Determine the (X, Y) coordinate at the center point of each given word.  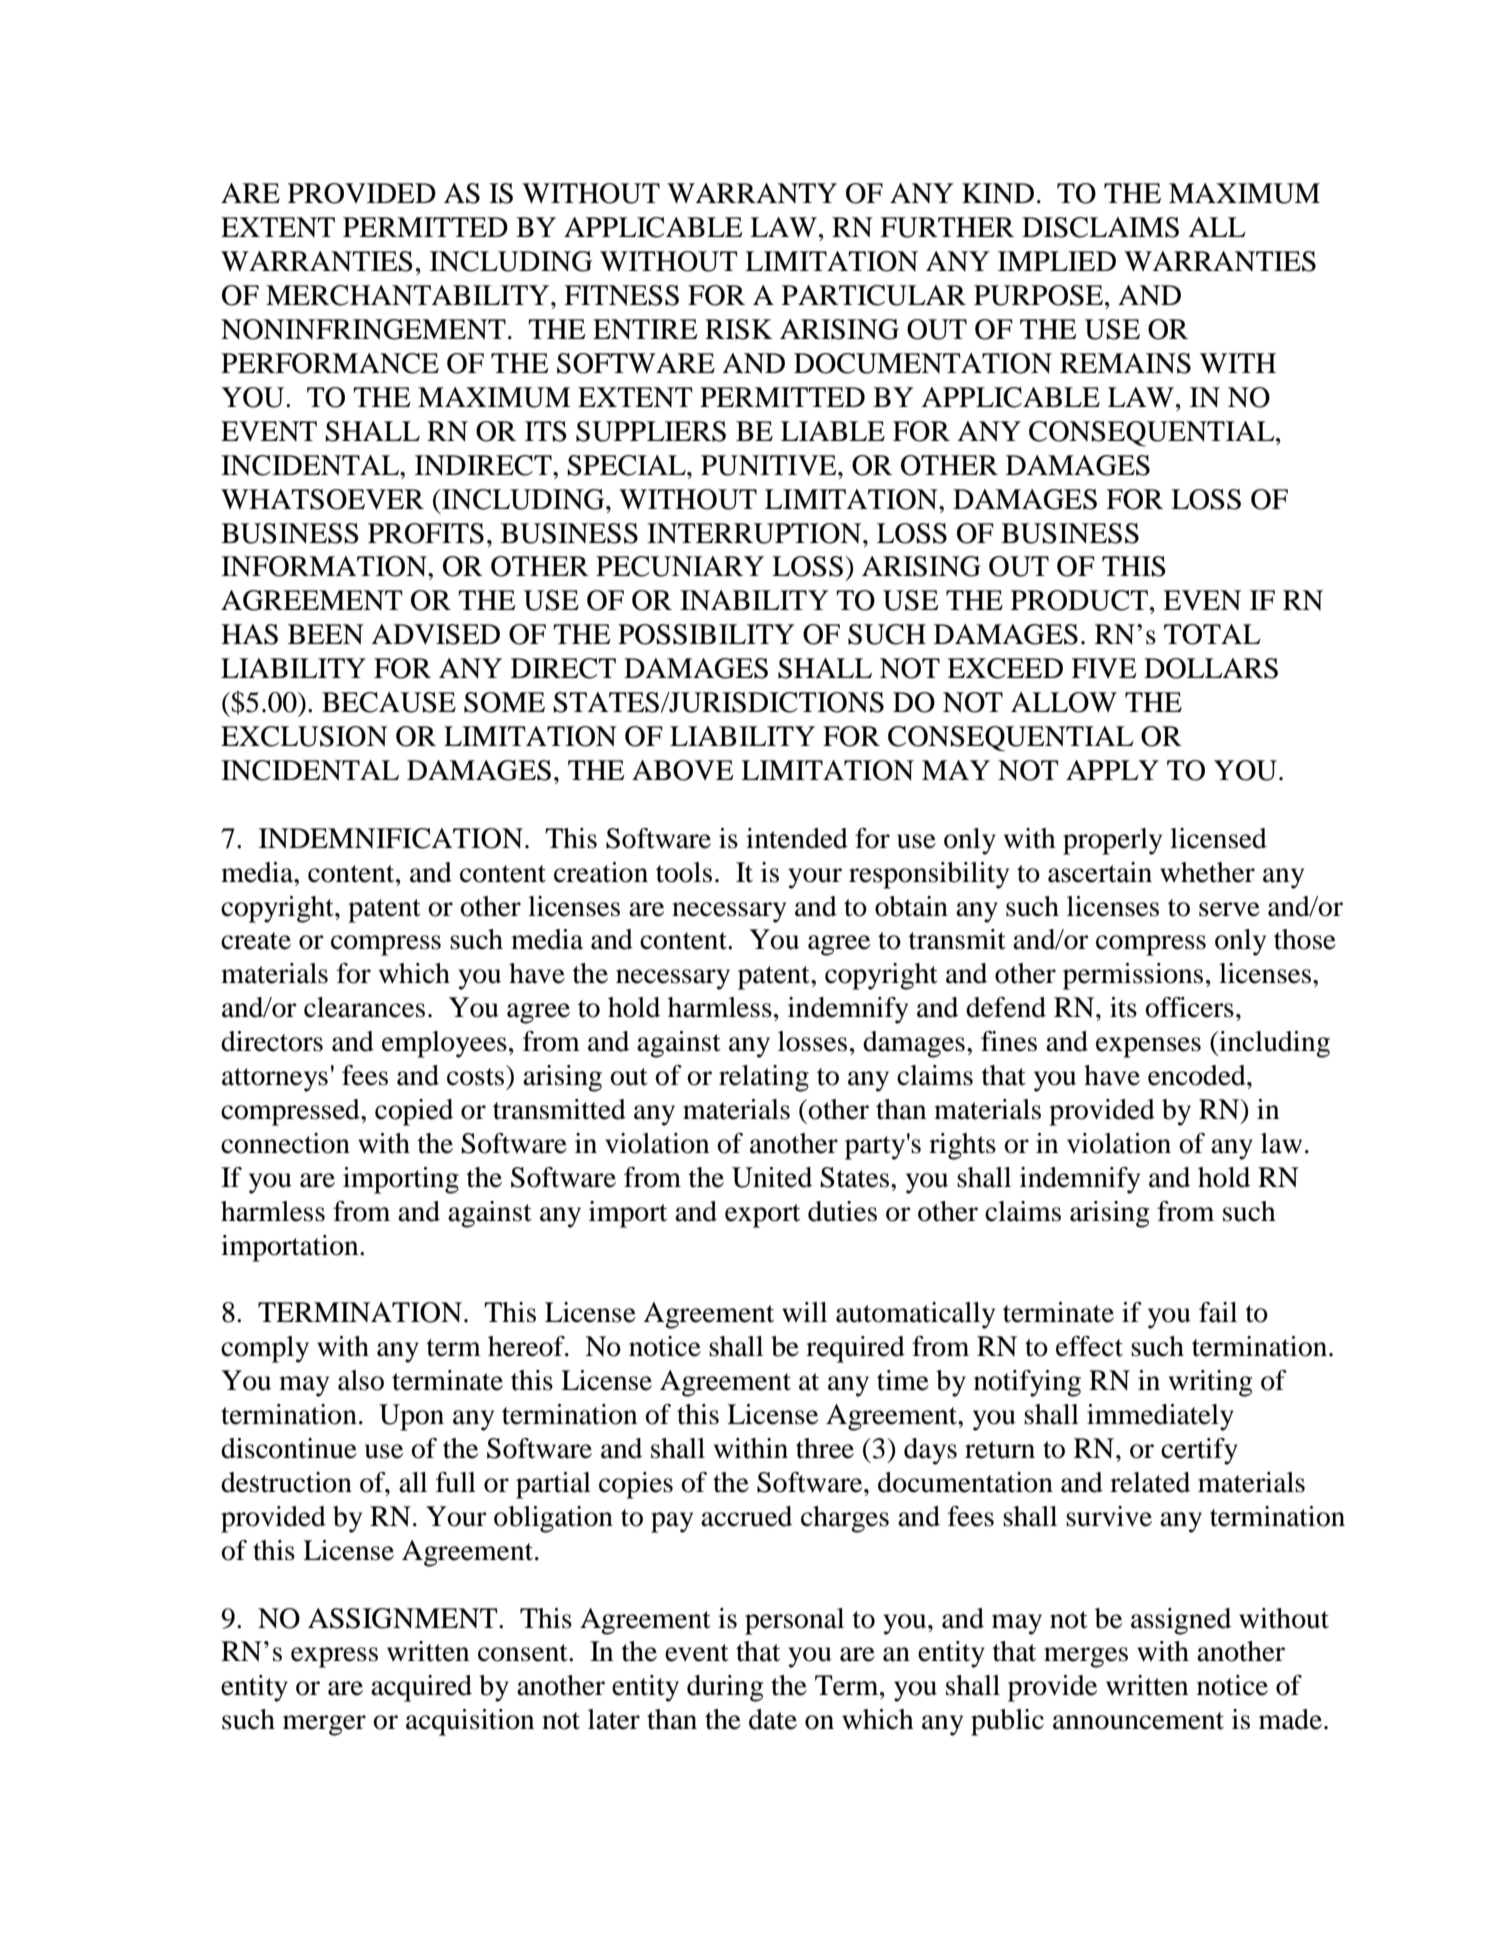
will (804, 1312)
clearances (364, 1007)
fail (1218, 1312)
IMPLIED (1057, 261)
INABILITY (754, 600)
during (725, 1688)
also (361, 1380)
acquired (421, 1688)
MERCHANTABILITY (409, 295)
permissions (1133, 976)
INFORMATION (325, 566)
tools (684, 872)
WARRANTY (752, 193)
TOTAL (1212, 634)
